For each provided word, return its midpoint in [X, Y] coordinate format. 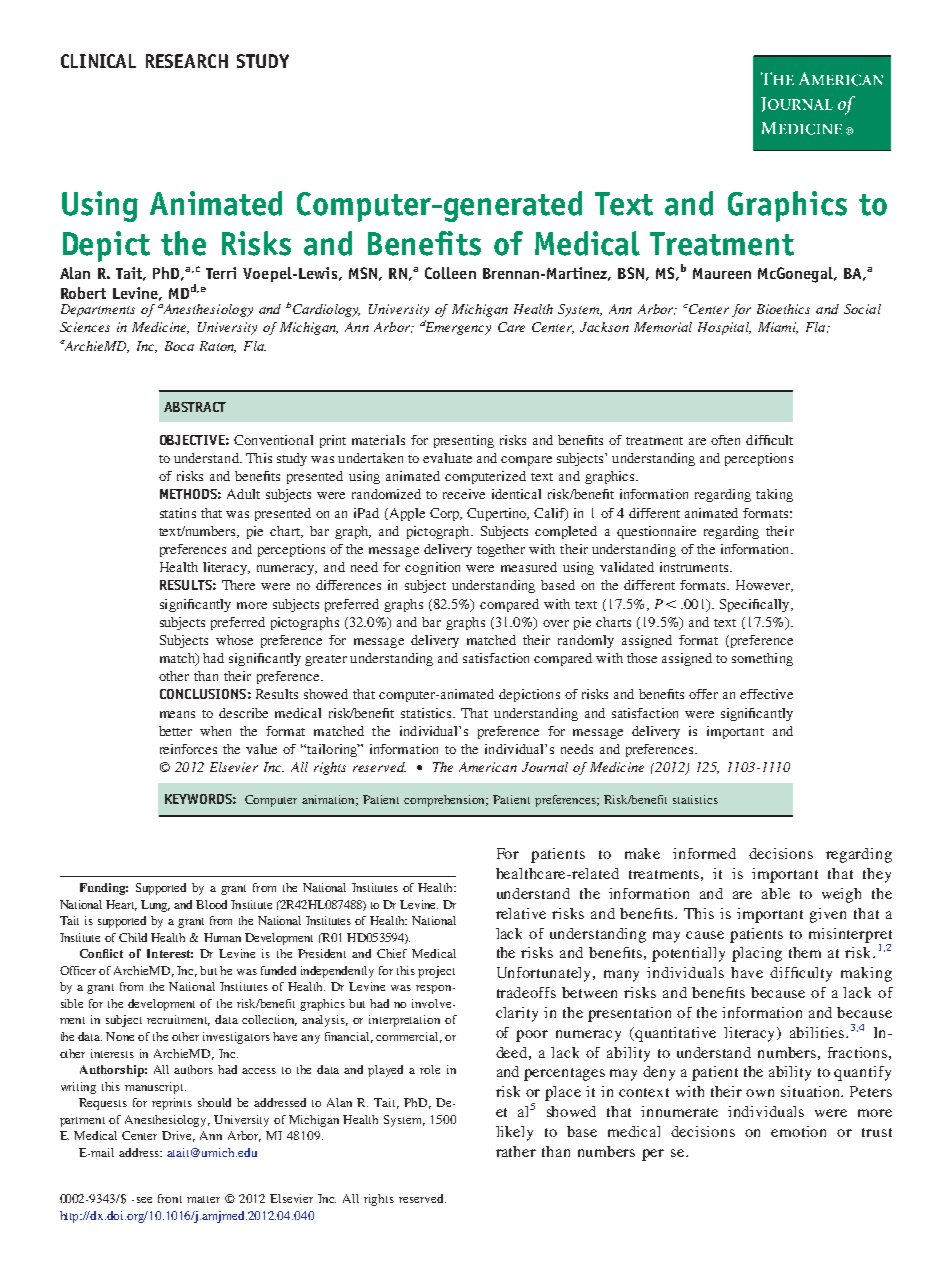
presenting [464, 441]
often [725, 440]
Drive [178, 1136]
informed [704, 853]
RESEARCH [187, 61]
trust [877, 1132]
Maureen [722, 273]
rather [516, 1151]
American [488, 767]
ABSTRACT [195, 407]
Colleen [450, 273]
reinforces [188, 749]
